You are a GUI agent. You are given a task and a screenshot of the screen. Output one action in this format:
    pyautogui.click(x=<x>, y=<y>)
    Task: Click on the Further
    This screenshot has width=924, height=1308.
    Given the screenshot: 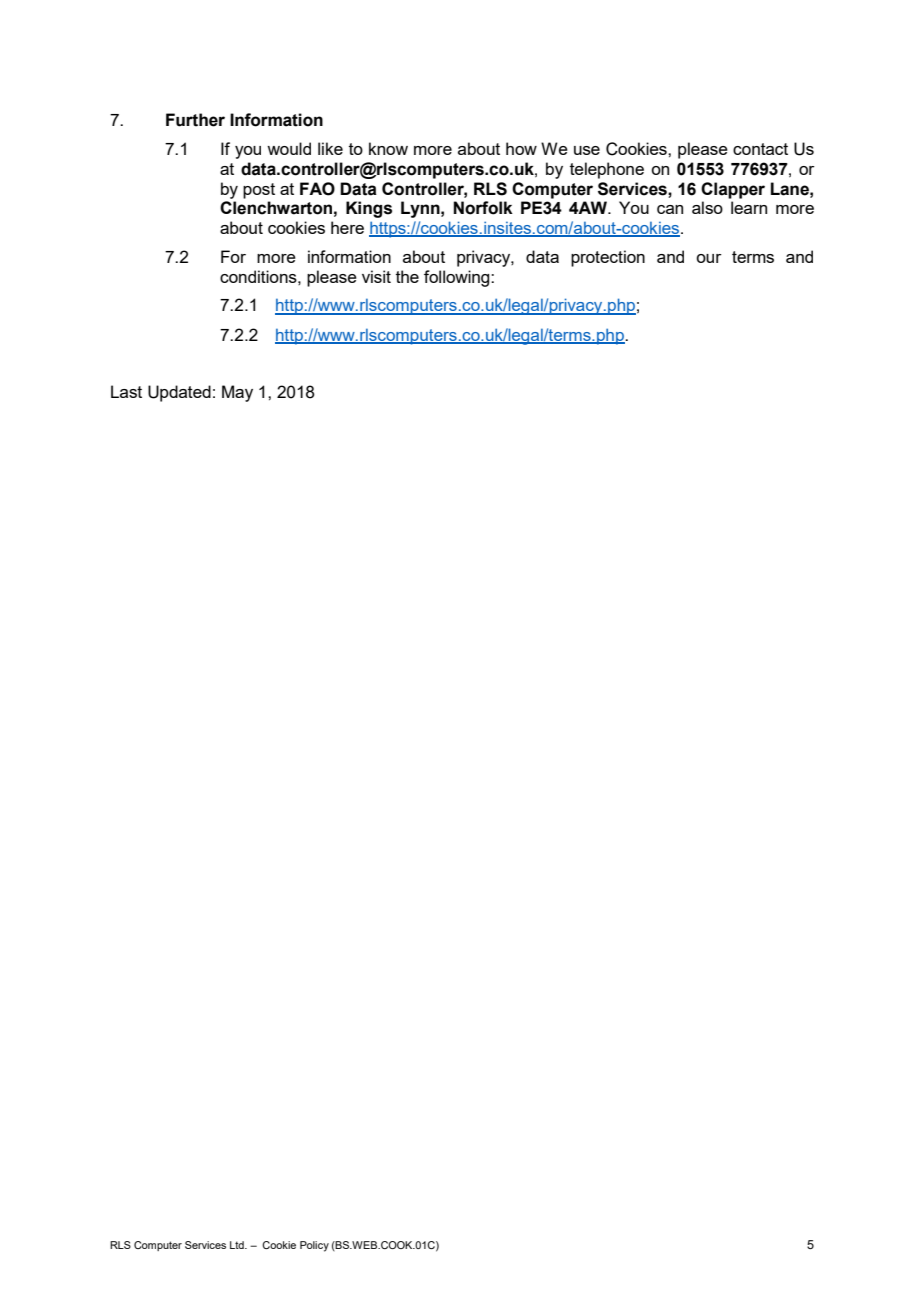 What is the action you would take?
    pyautogui.click(x=195, y=120)
